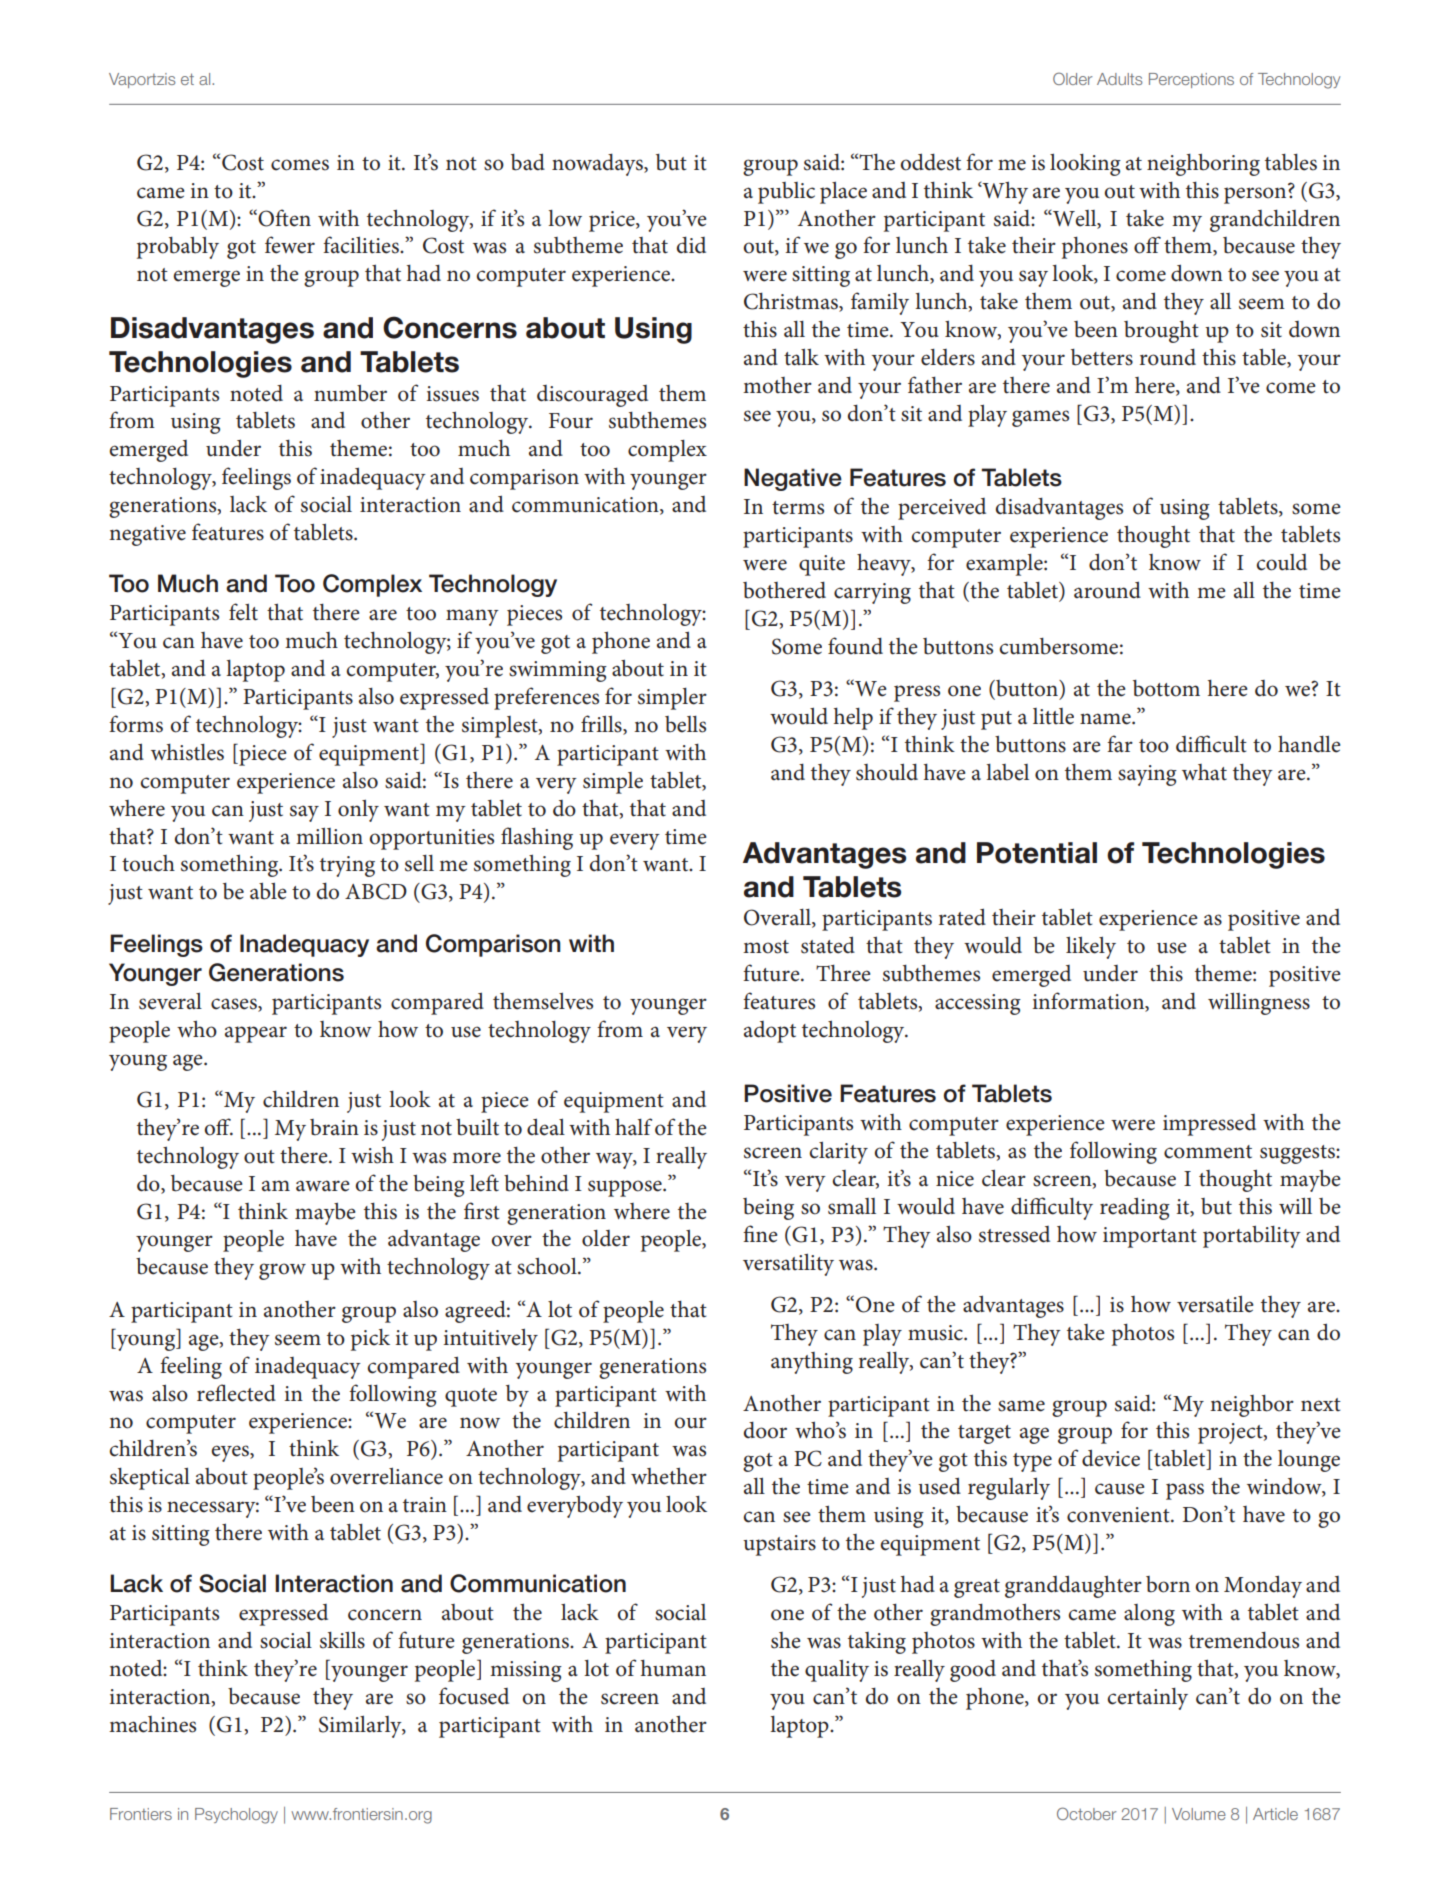 This image has height=1898, width=1450. What do you see at coordinates (290, 245) in the image?
I see `fewer` at bounding box center [290, 245].
